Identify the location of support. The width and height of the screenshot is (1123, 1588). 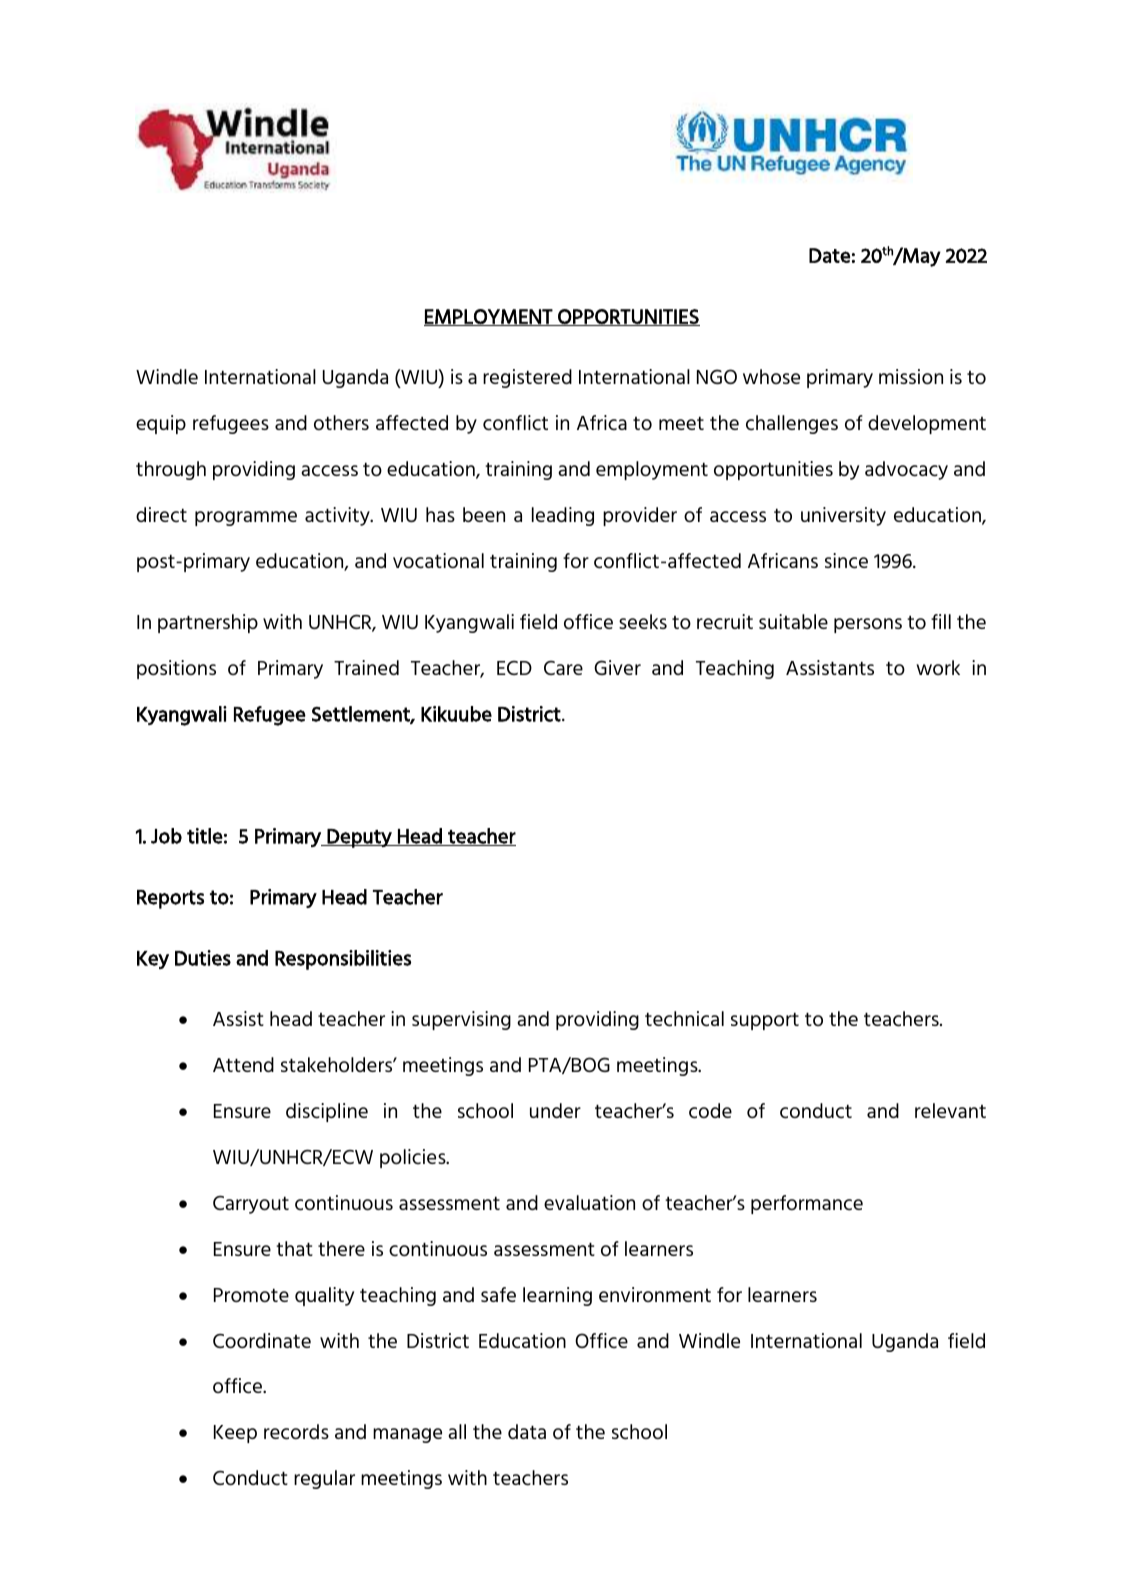
(765, 1021).
